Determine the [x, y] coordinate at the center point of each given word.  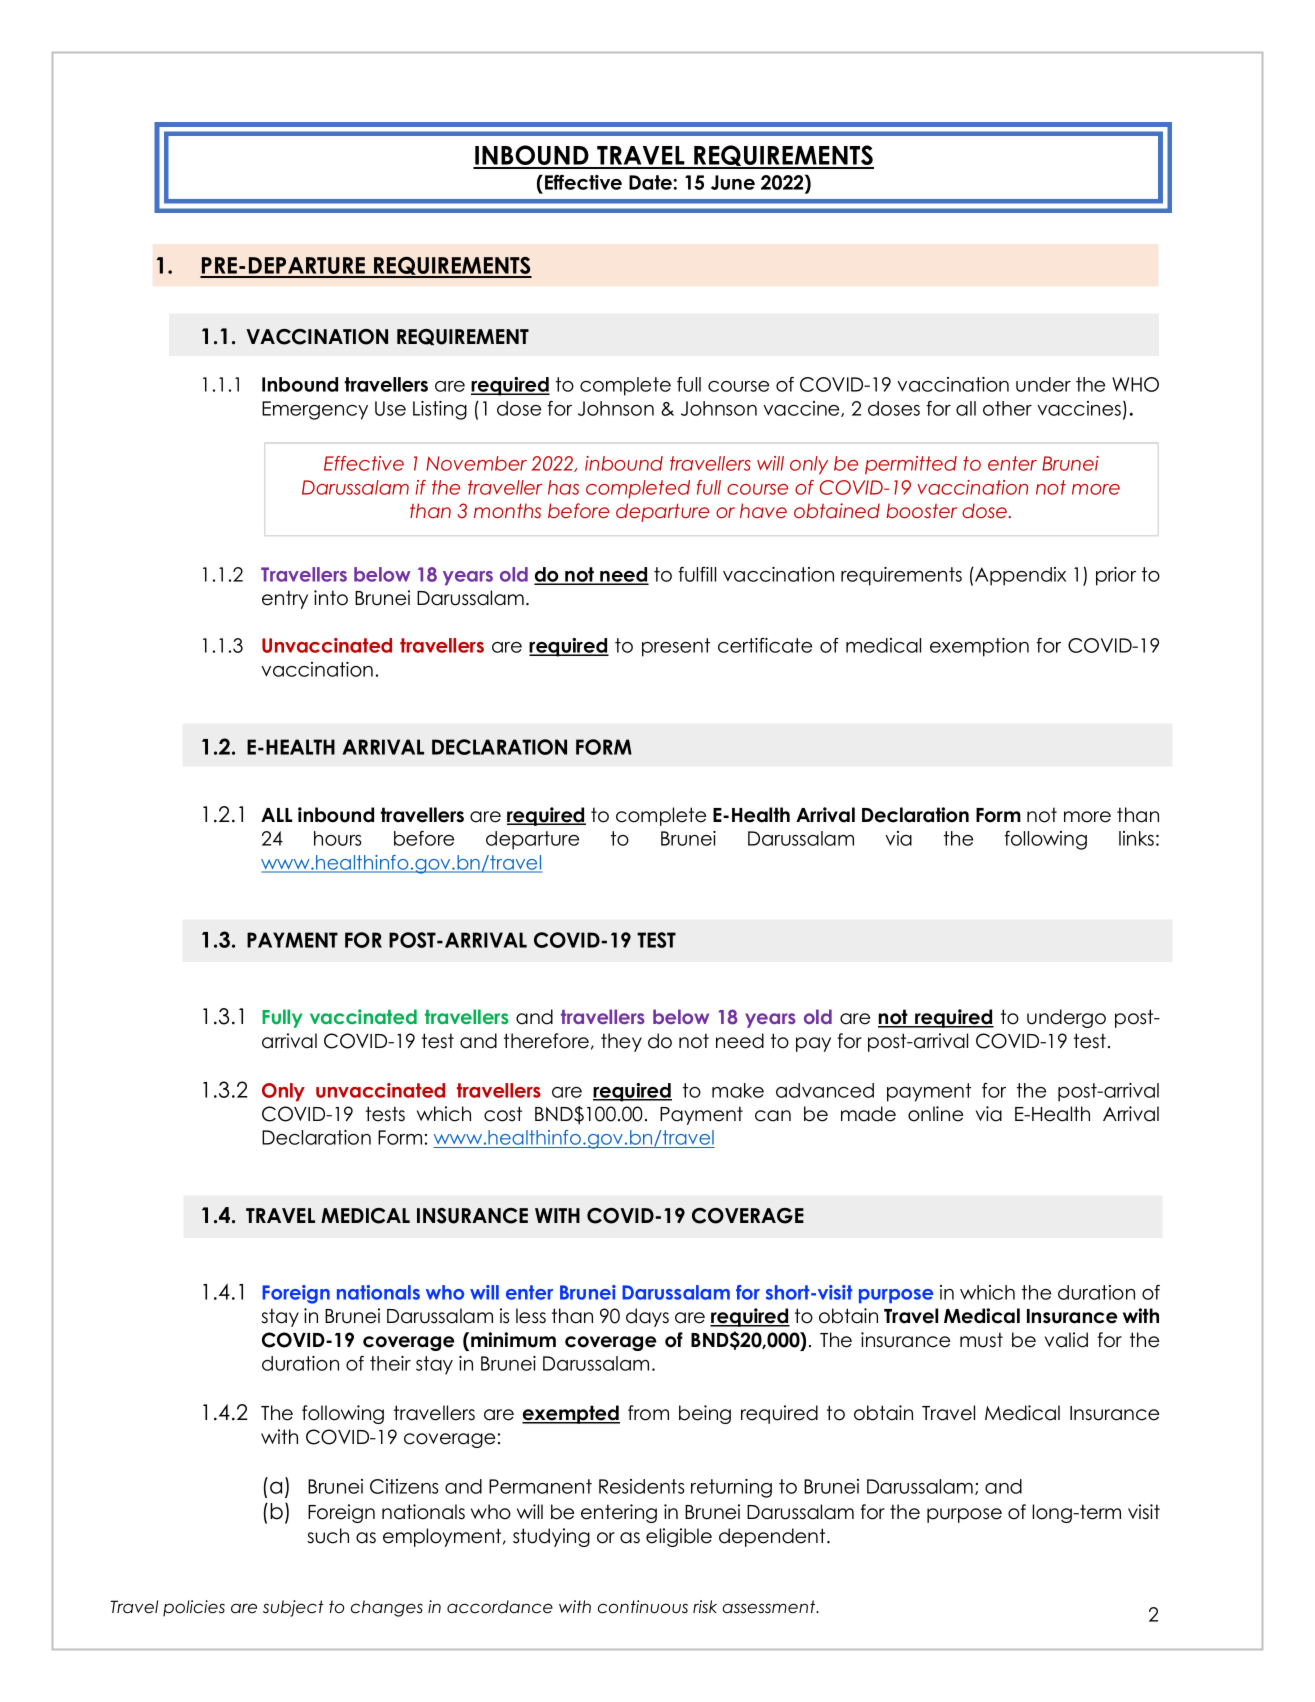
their [390, 1363]
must [981, 1340]
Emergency [315, 410]
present [676, 647]
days [647, 1317]
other [1007, 408]
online [935, 1114]
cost [503, 1114]
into [331, 598]
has [563, 487]
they [621, 1042]
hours [338, 838]
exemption [979, 647]
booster [921, 510]
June [733, 182]
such [328, 1536]
